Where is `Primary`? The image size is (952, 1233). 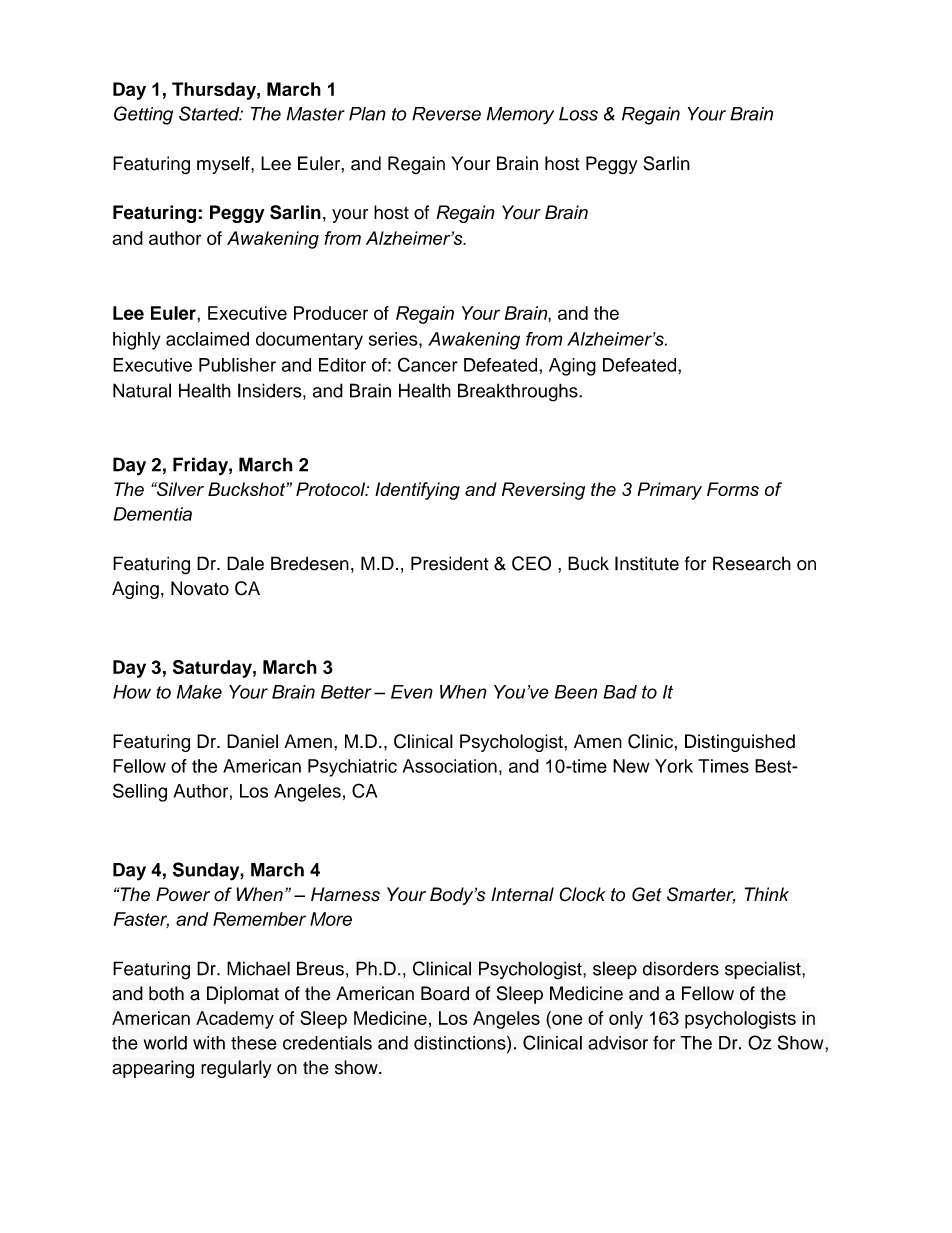
Primary is located at coordinates (669, 491).
